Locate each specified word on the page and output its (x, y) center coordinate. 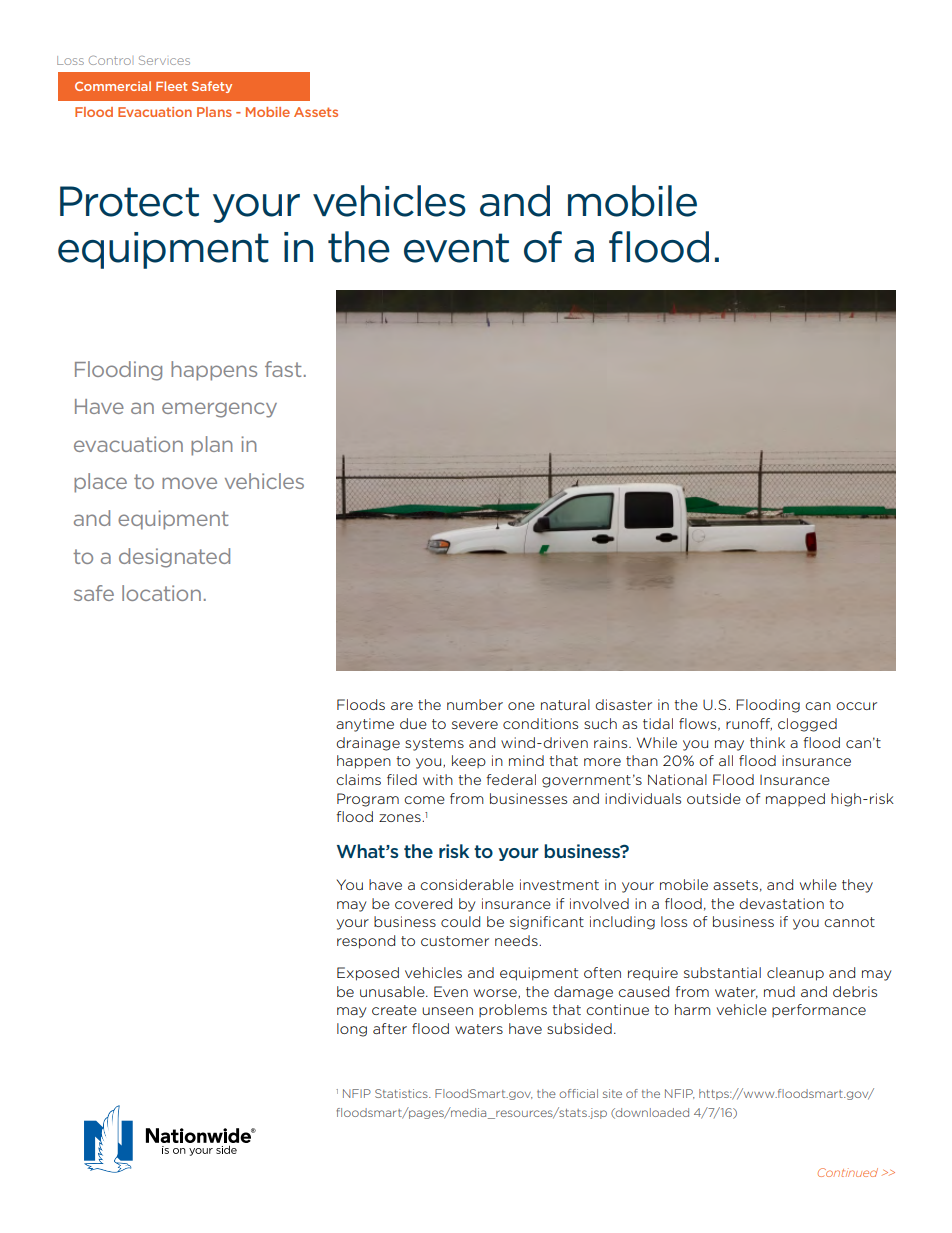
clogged (807, 725)
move (189, 483)
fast (283, 369)
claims (358, 779)
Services (164, 60)
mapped (795, 799)
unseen (447, 1011)
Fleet (171, 86)
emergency (219, 410)
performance (819, 1010)
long (352, 1030)
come (424, 800)
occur (856, 706)
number (475, 704)
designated (174, 558)
